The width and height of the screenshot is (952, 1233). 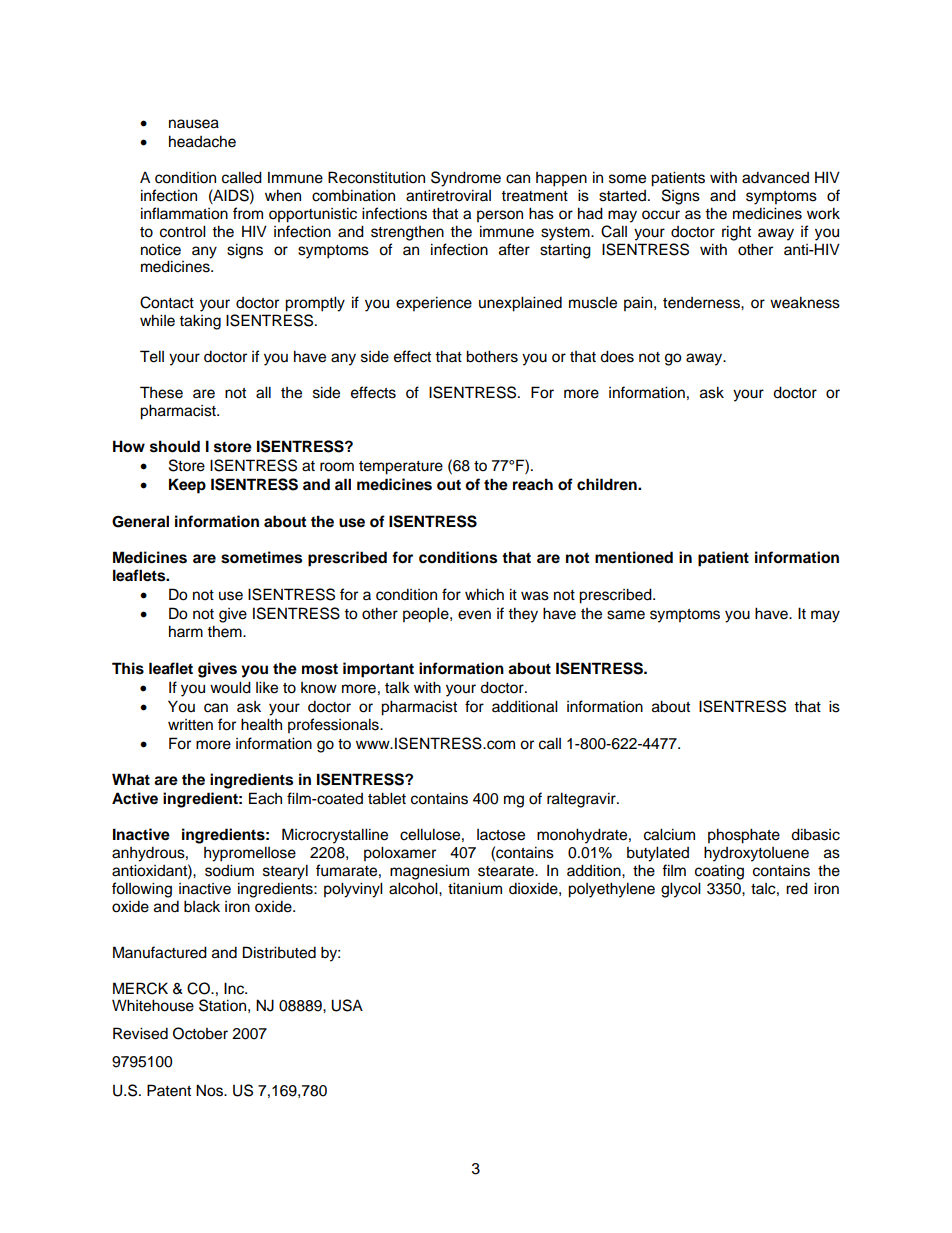 What do you see at coordinates (210, 1090) in the screenshot?
I see `Nos` at bounding box center [210, 1090].
